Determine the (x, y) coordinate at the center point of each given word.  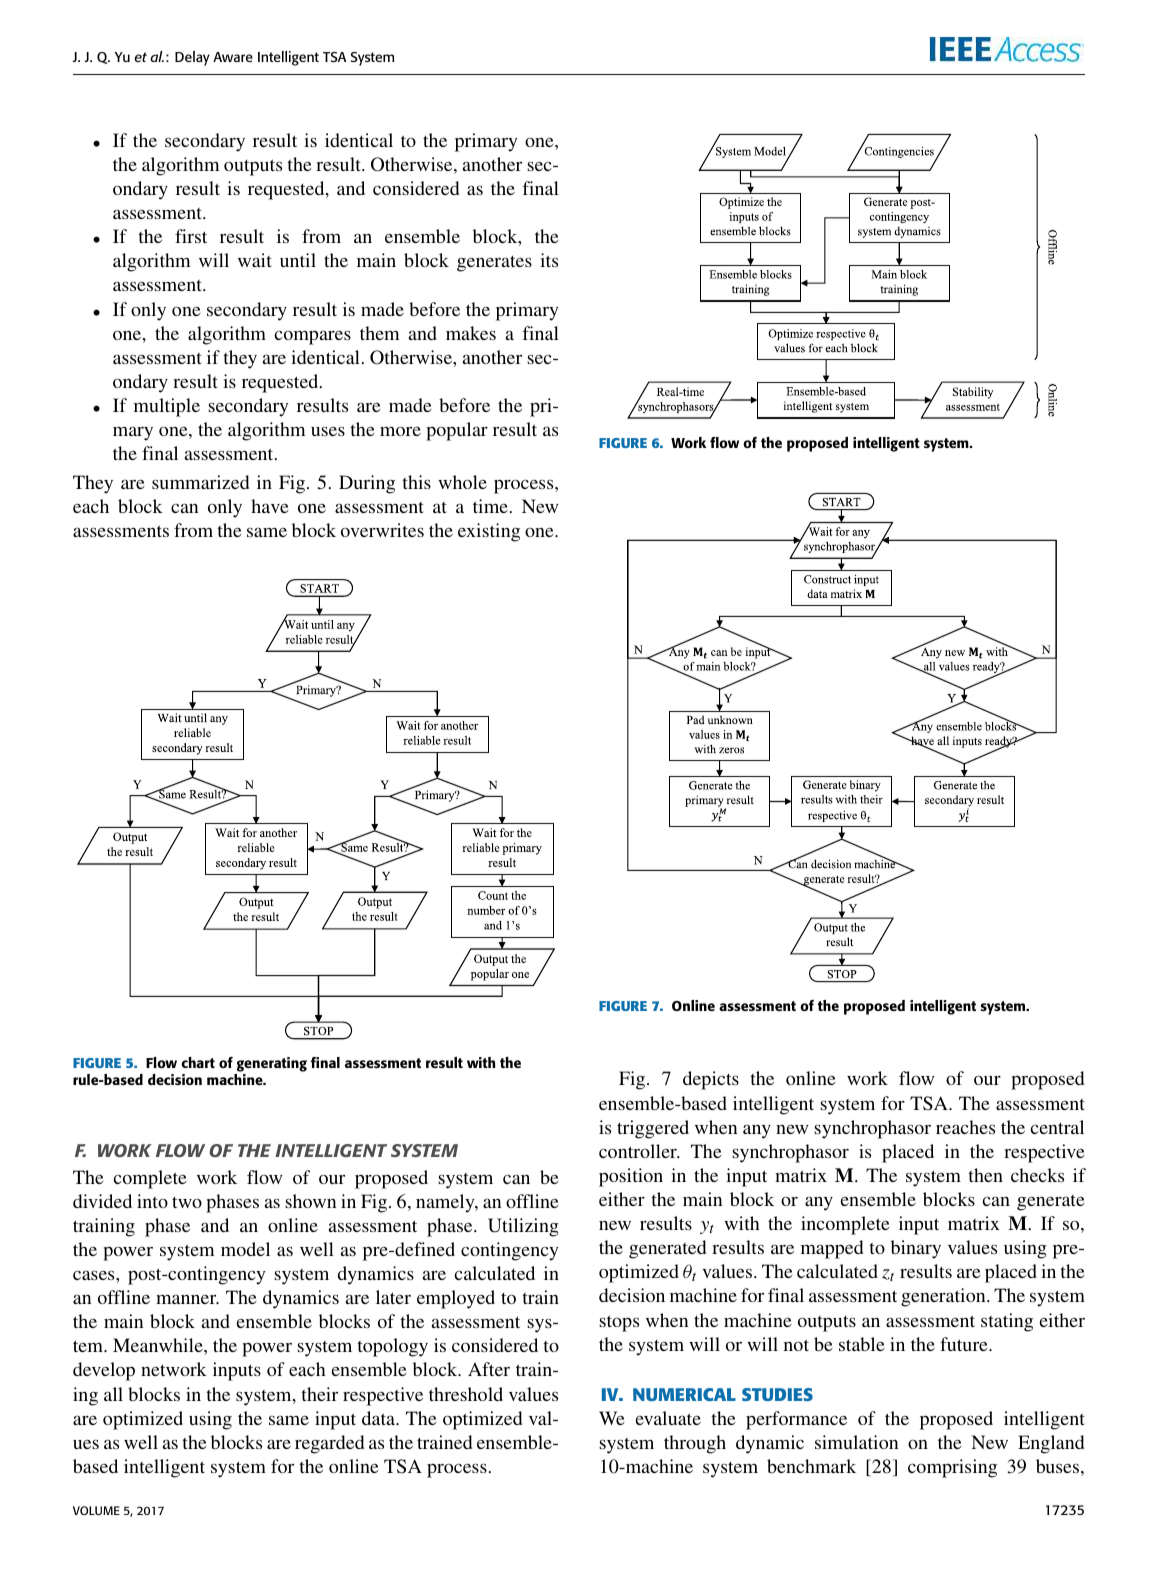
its (549, 260)
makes (471, 333)
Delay (192, 58)
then (985, 1175)
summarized (200, 482)
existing (489, 532)
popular (457, 431)
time (490, 506)
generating (272, 1064)
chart (198, 1062)
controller (639, 1151)
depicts (711, 1080)
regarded (329, 1444)
